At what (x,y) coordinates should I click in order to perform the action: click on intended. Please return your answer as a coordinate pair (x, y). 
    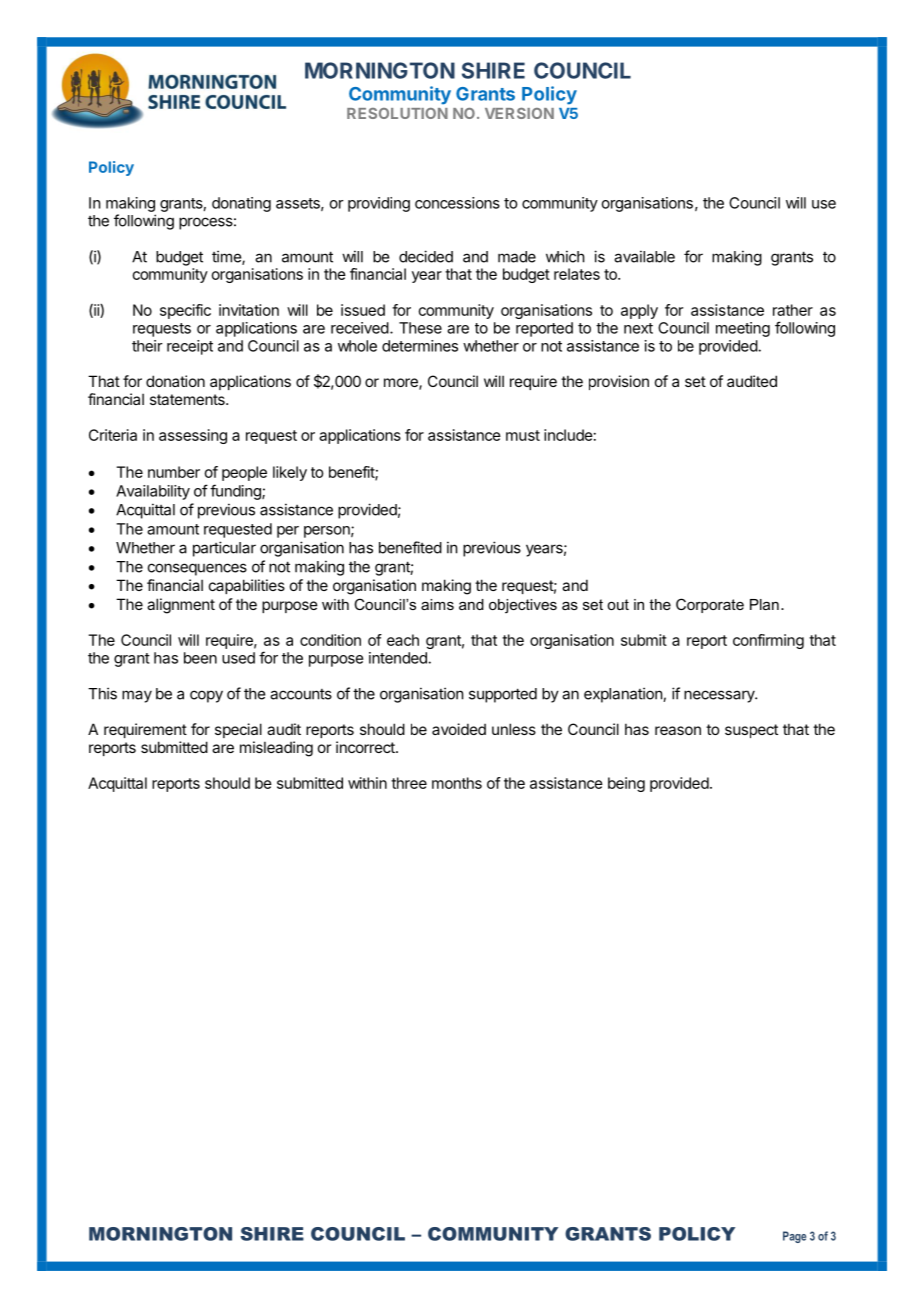
    Looking at the image, I should click on (399, 658).
